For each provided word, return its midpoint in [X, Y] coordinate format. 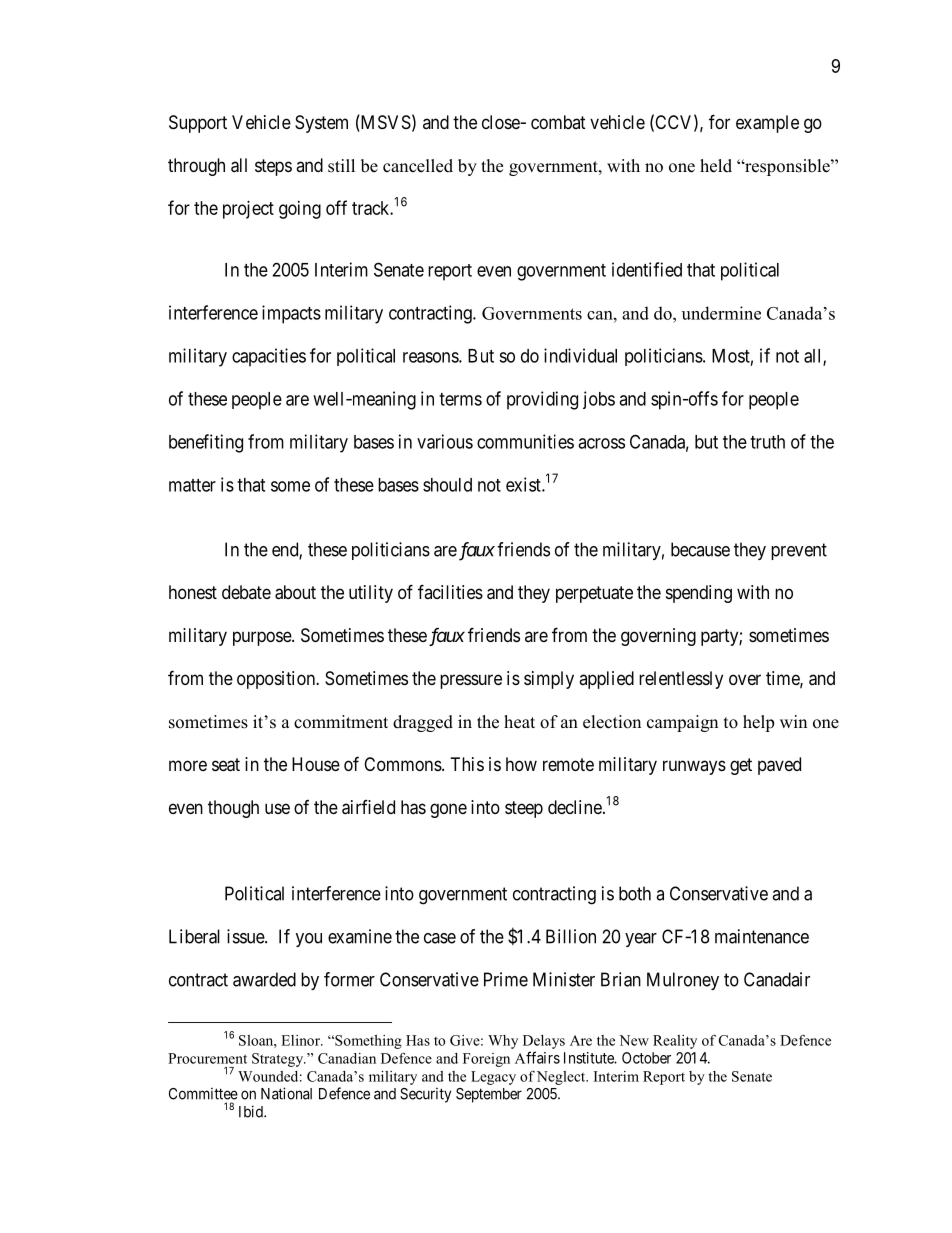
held [716, 166]
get [741, 766]
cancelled [418, 166]
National [286, 1093]
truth [767, 442]
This [467, 764]
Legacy [493, 1078]
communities [525, 441]
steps [273, 167]
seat [226, 765]
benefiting [206, 443]
